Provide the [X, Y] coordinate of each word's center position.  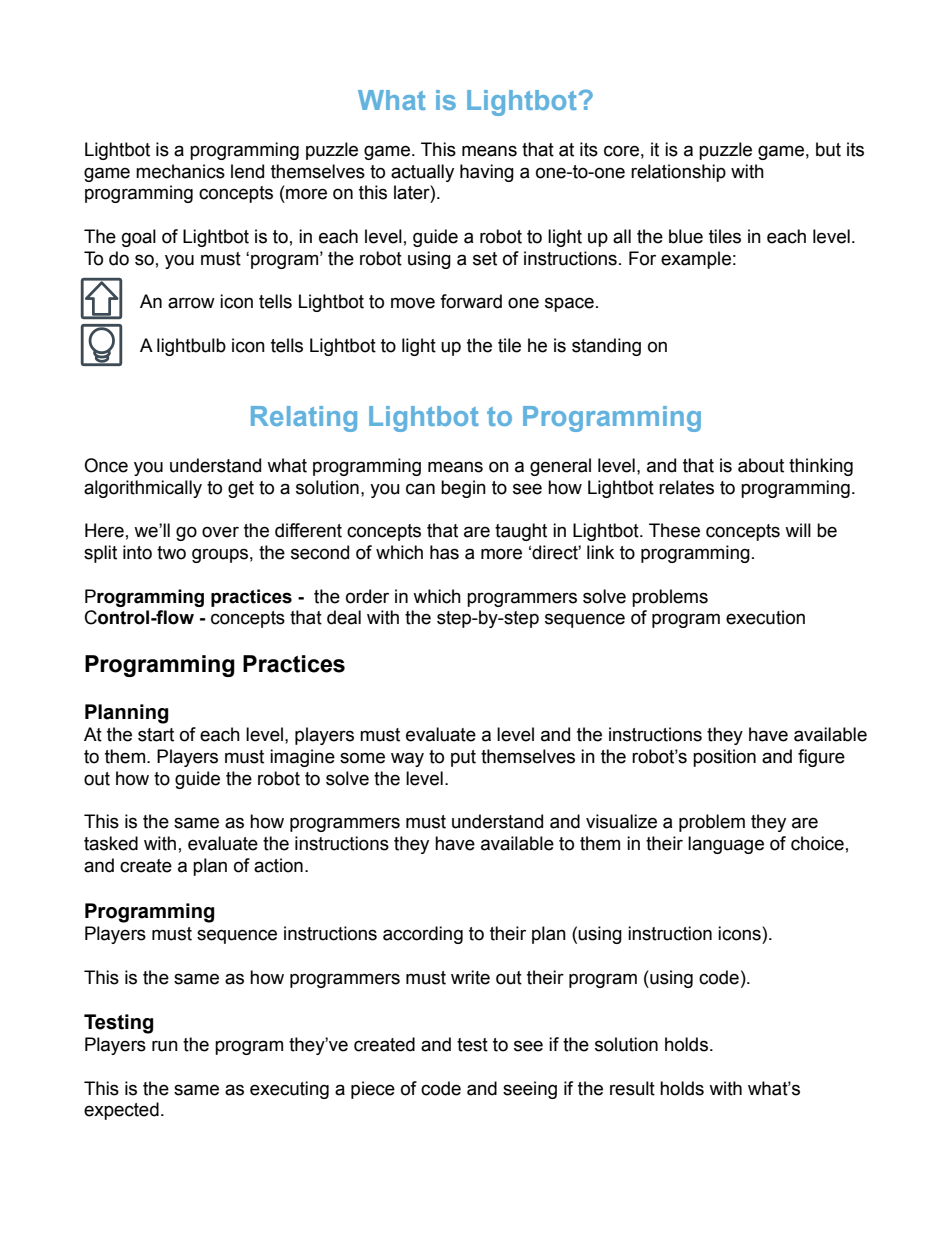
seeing [530, 1090]
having [487, 173]
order [367, 596]
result [632, 1088]
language [726, 845]
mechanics [180, 171]
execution [765, 617]
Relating [304, 419]
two [171, 553]
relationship [678, 173]
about [761, 465]
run [165, 1046]
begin [463, 489]
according [423, 935]
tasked [111, 843]
